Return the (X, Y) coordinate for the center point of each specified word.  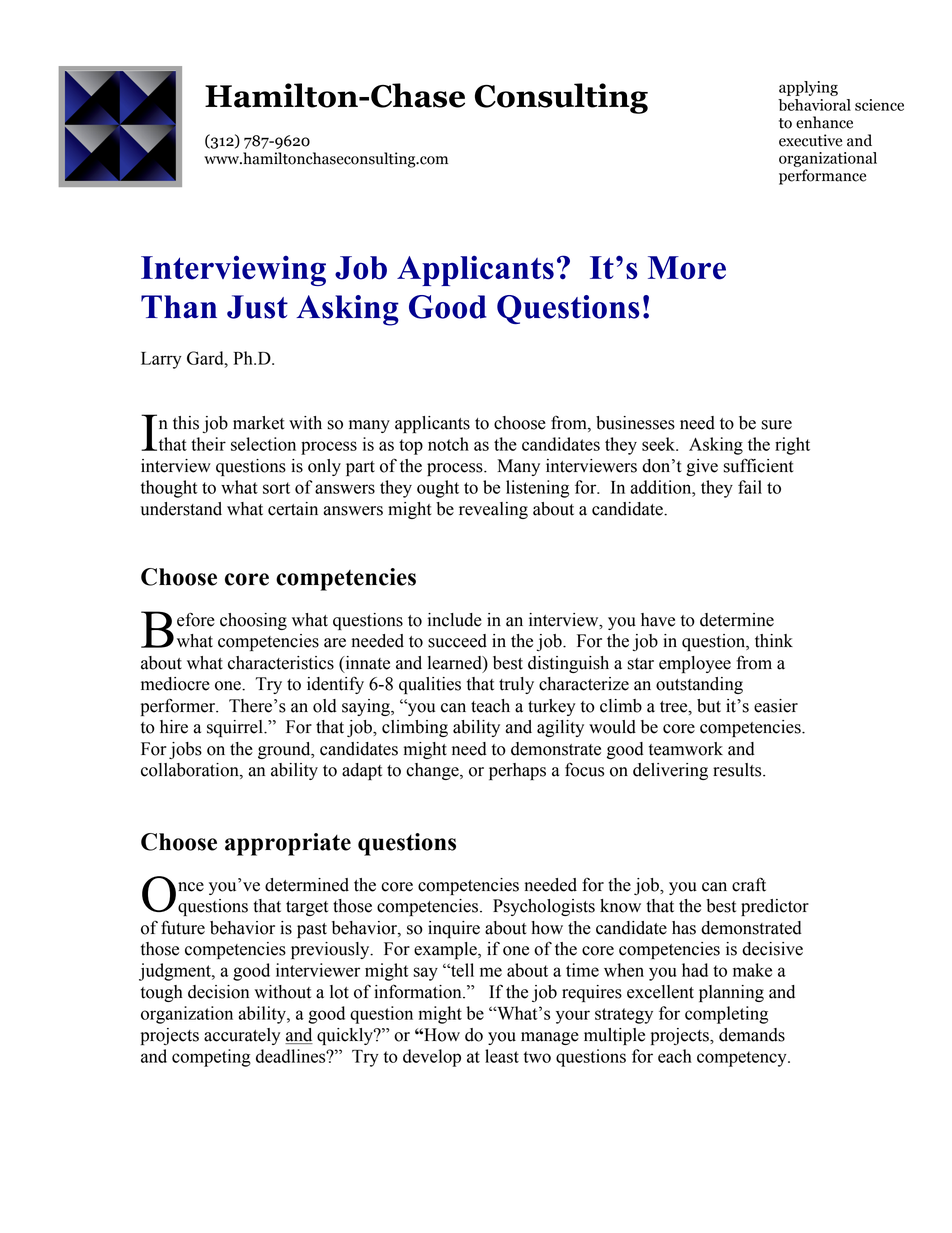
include (455, 620)
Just (257, 307)
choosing (253, 621)
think (774, 641)
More (687, 268)
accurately (242, 1036)
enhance (824, 122)
